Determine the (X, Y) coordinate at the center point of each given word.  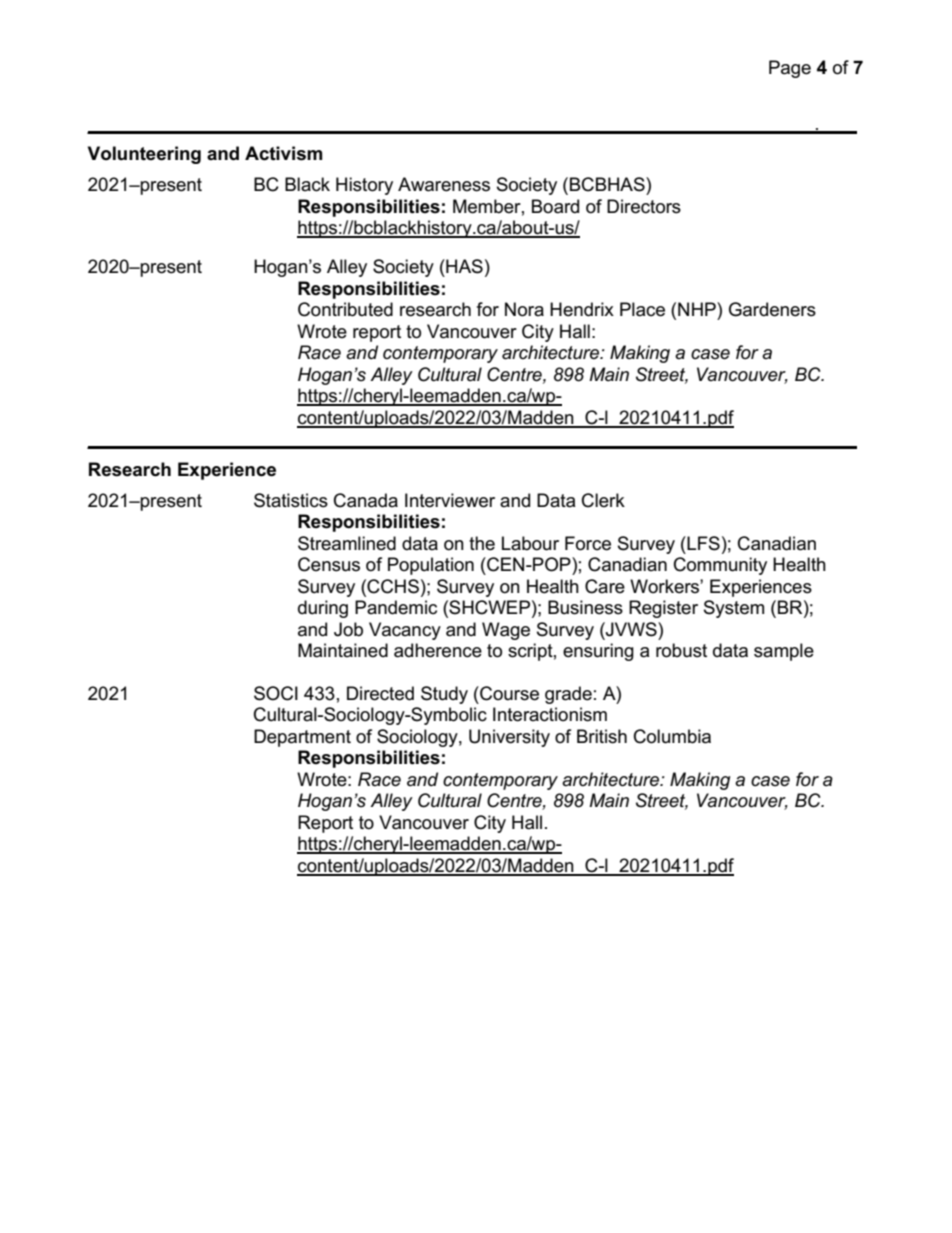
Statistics (291, 500)
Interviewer (450, 500)
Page (790, 69)
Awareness (444, 184)
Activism (283, 153)
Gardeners (772, 309)
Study (444, 695)
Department (302, 738)
